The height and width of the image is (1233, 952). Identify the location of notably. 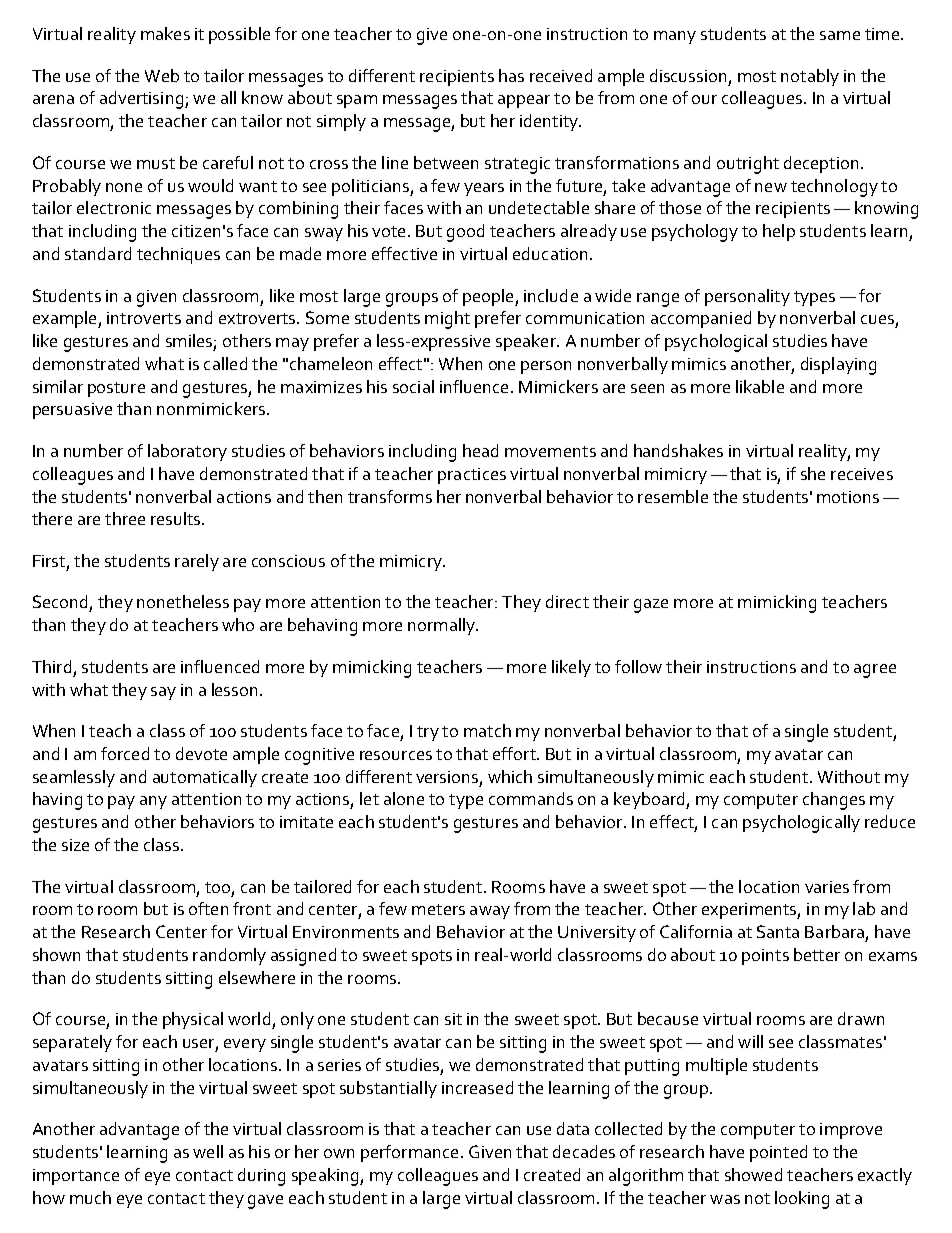
(810, 77).
